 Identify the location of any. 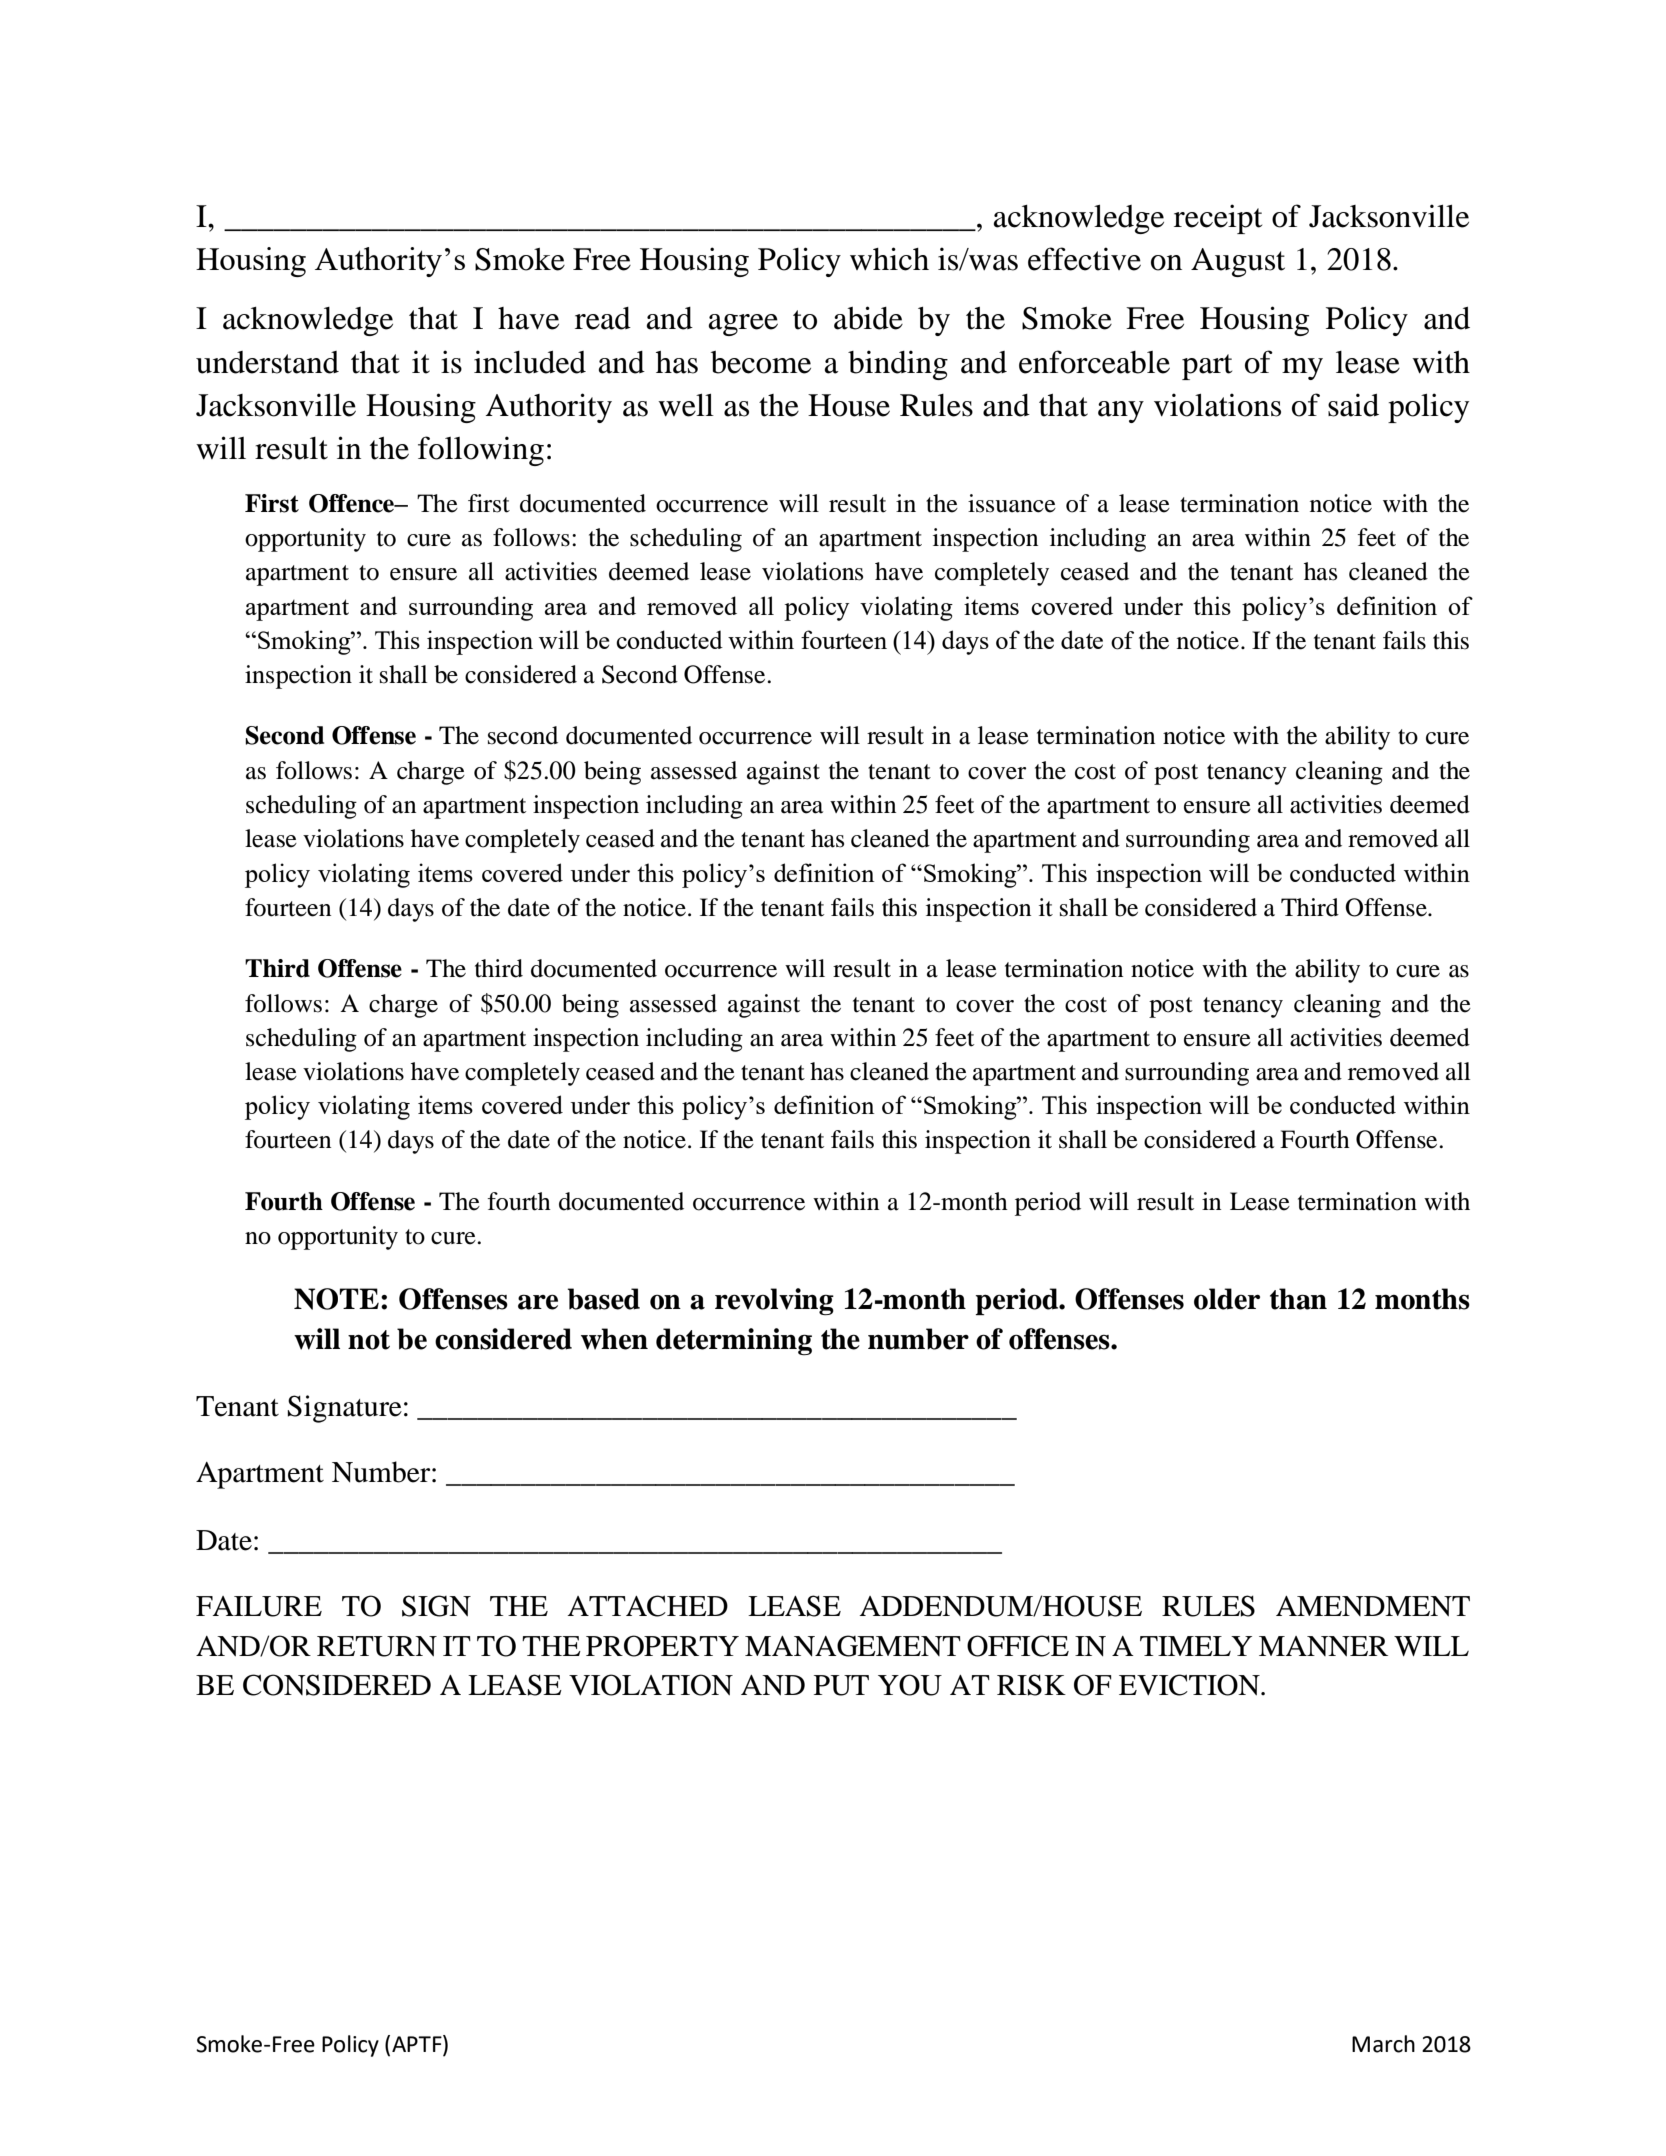
(1121, 412).
